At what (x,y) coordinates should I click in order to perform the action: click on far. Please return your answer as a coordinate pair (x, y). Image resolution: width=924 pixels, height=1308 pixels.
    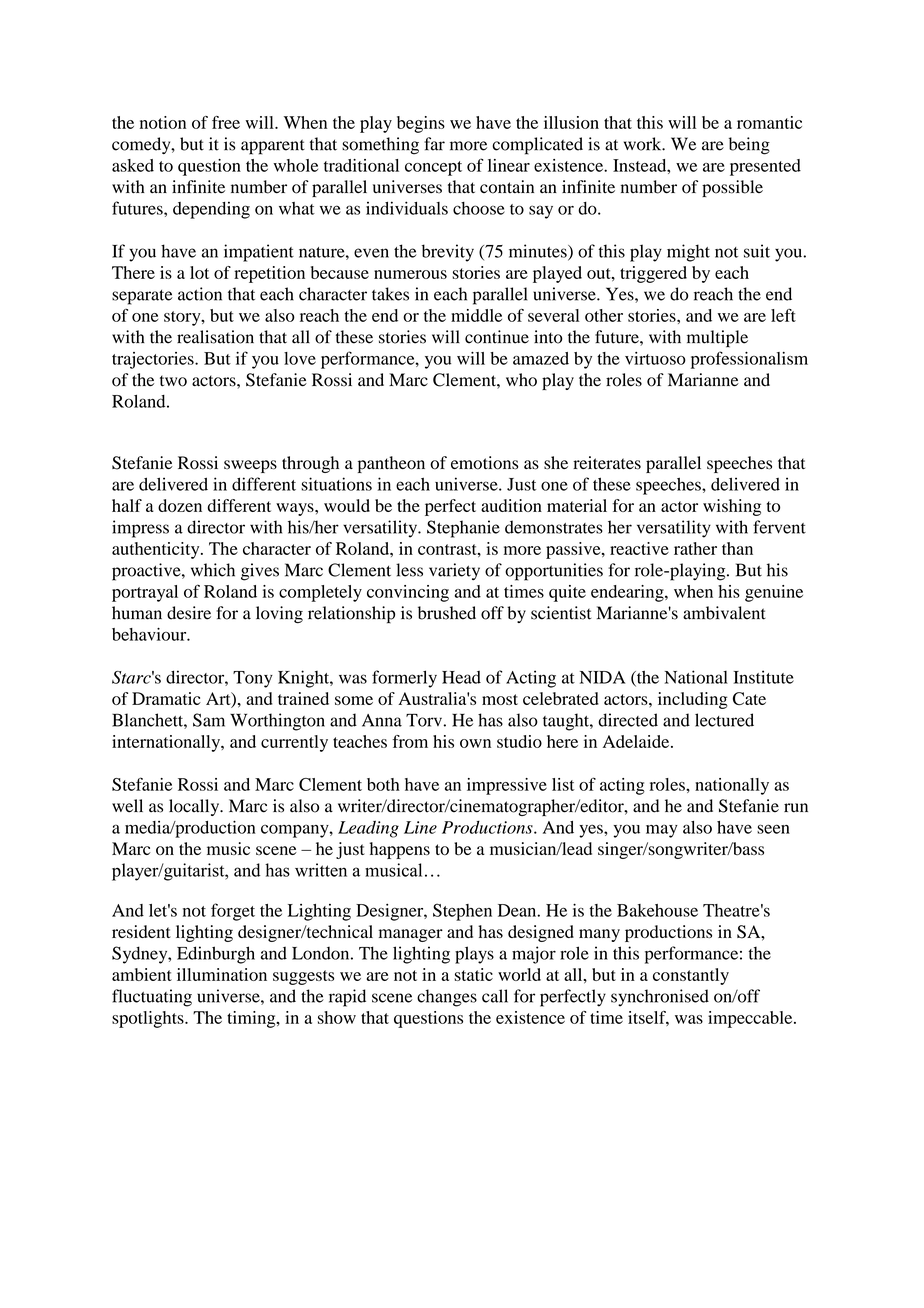
    Looking at the image, I should click on (434, 144).
